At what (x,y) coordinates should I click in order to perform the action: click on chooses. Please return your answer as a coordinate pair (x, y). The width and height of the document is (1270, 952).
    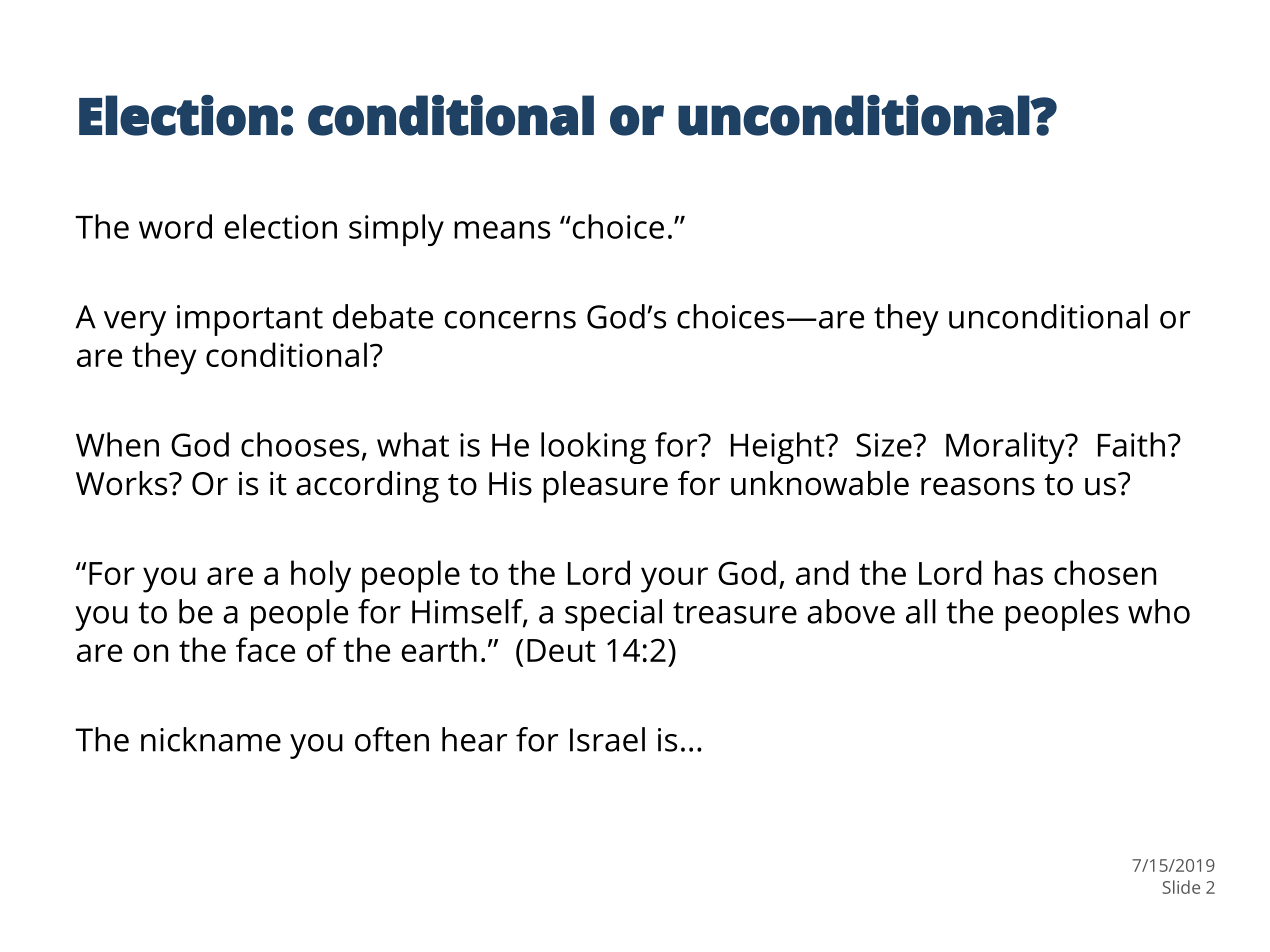
    Looking at the image, I should click on (300, 444).
